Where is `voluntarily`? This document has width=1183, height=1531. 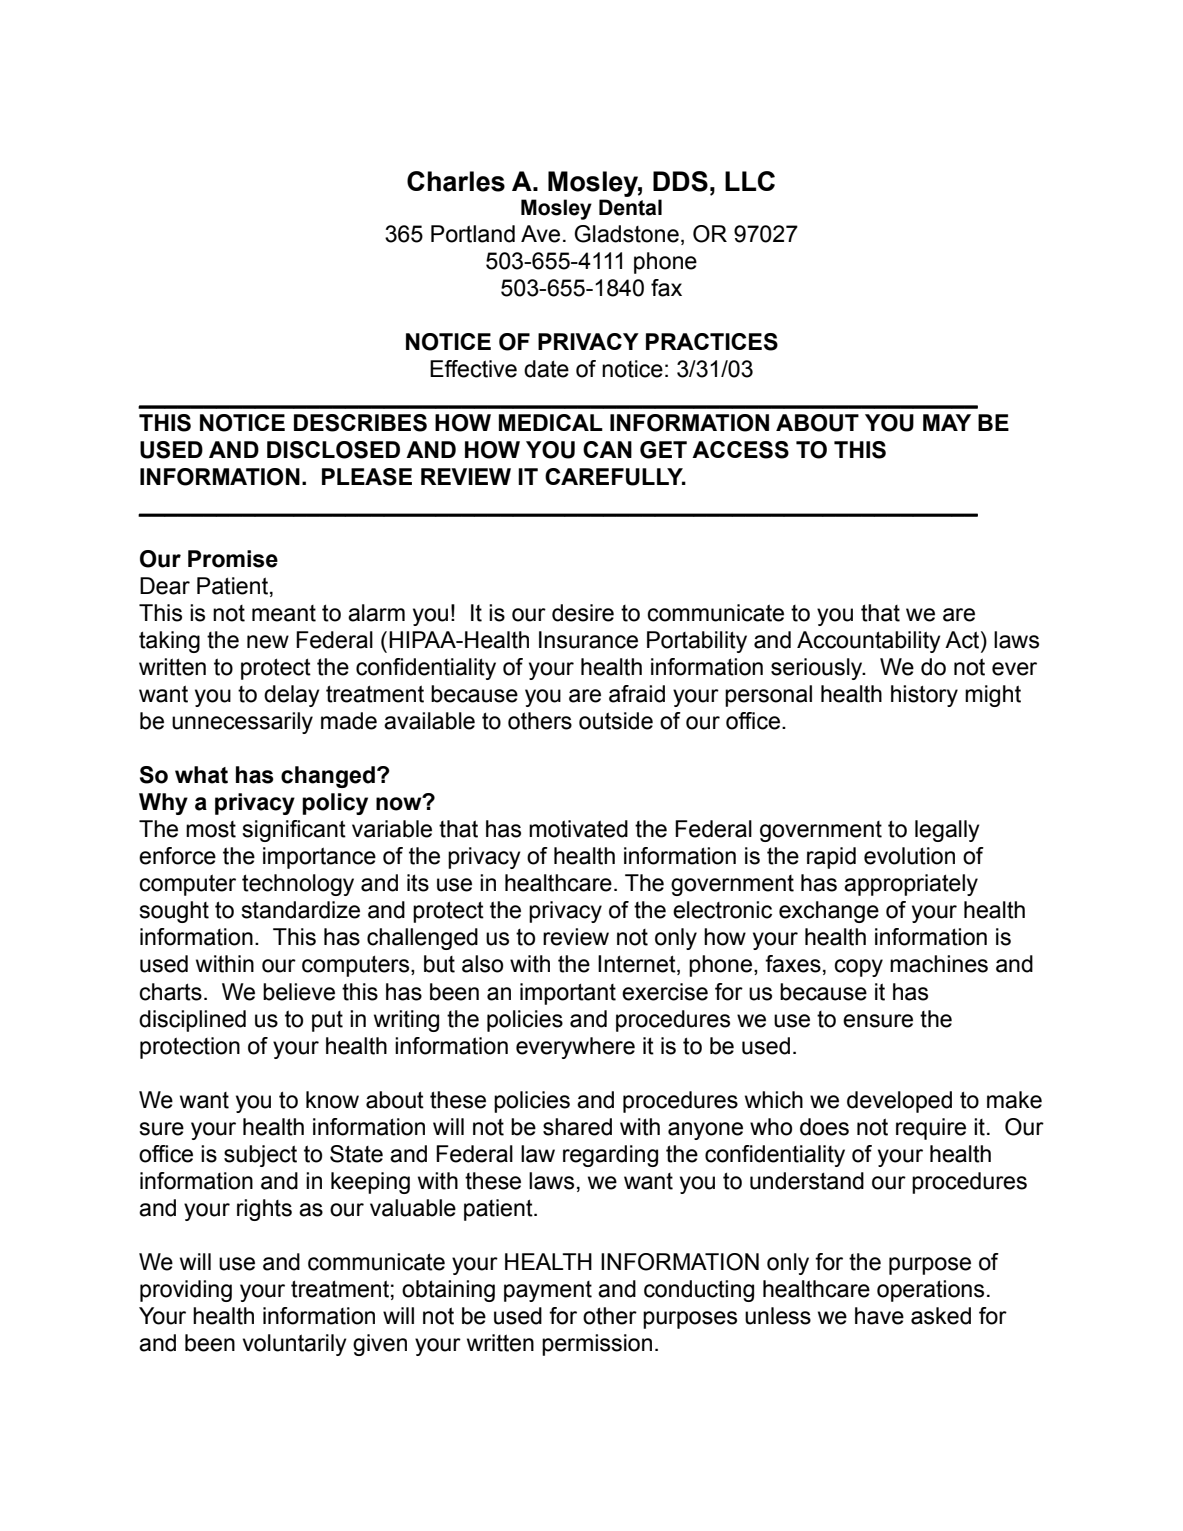
voluntarily is located at coordinates (294, 1345).
